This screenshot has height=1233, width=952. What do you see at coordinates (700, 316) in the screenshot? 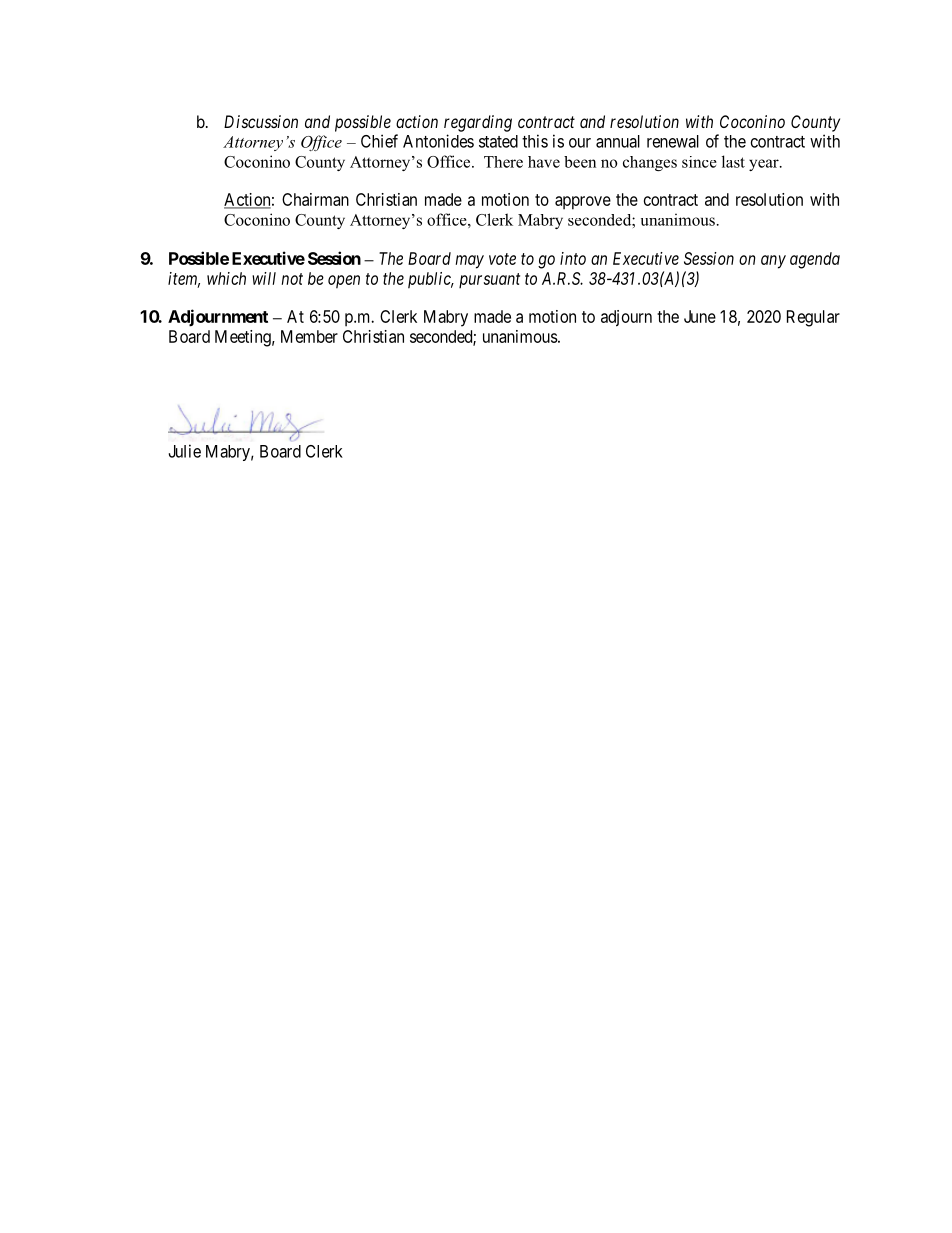
I see `June` at bounding box center [700, 316].
